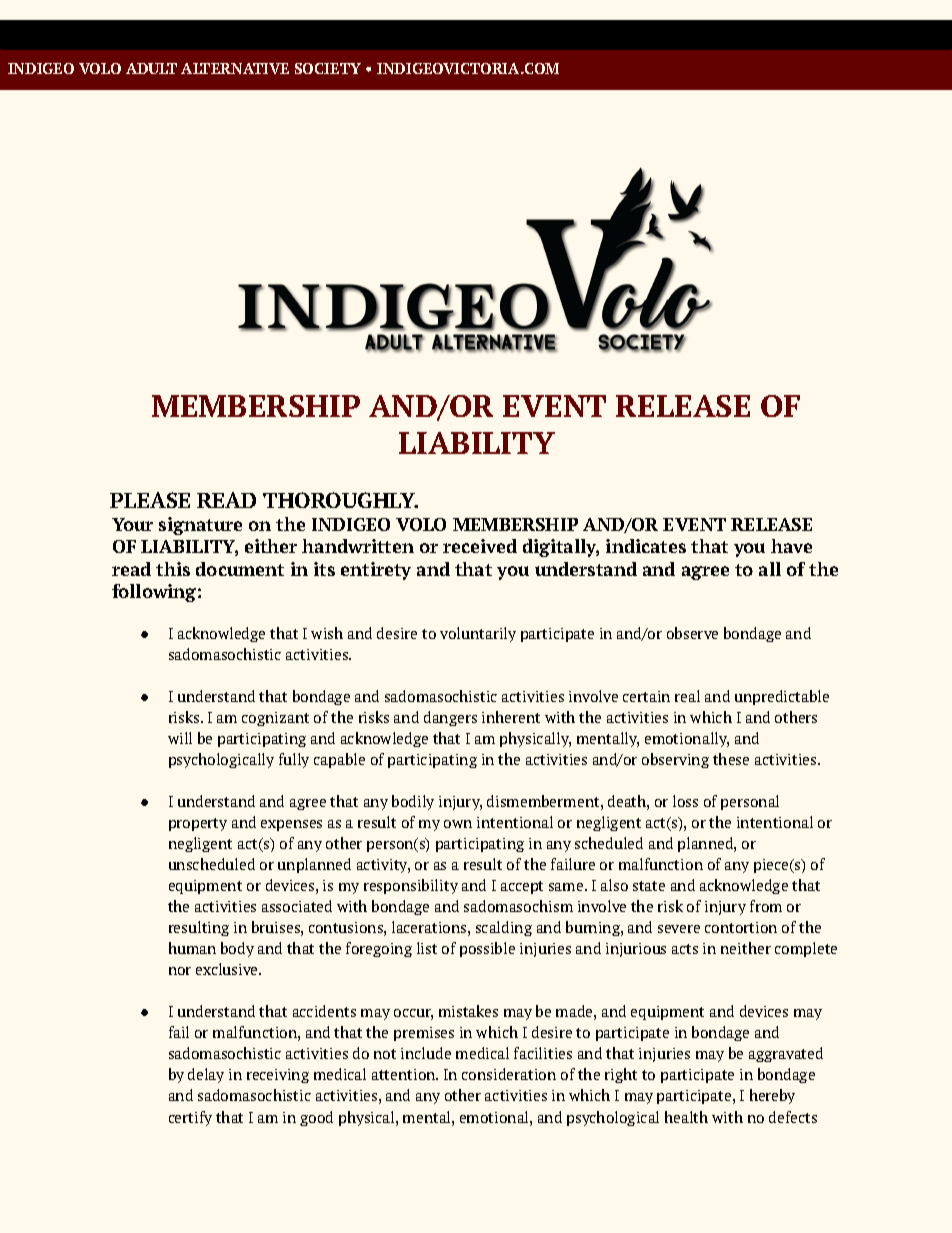 The width and height of the page is (952, 1233). I want to click on delay, so click(206, 1075).
